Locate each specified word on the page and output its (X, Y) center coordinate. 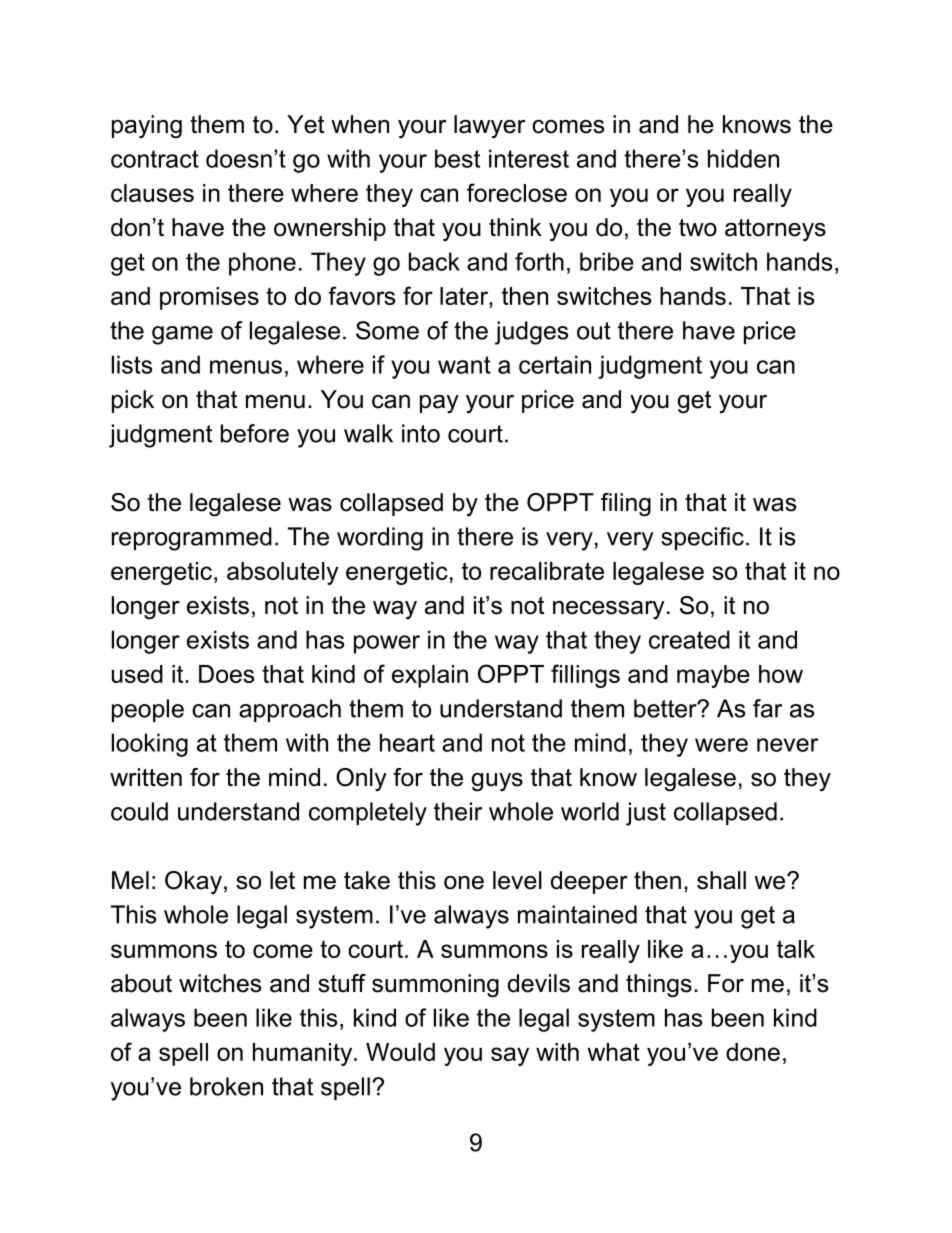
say (510, 1056)
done (753, 1052)
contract (155, 159)
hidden (743, 158)
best (457, 158)
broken (226, 1086)
